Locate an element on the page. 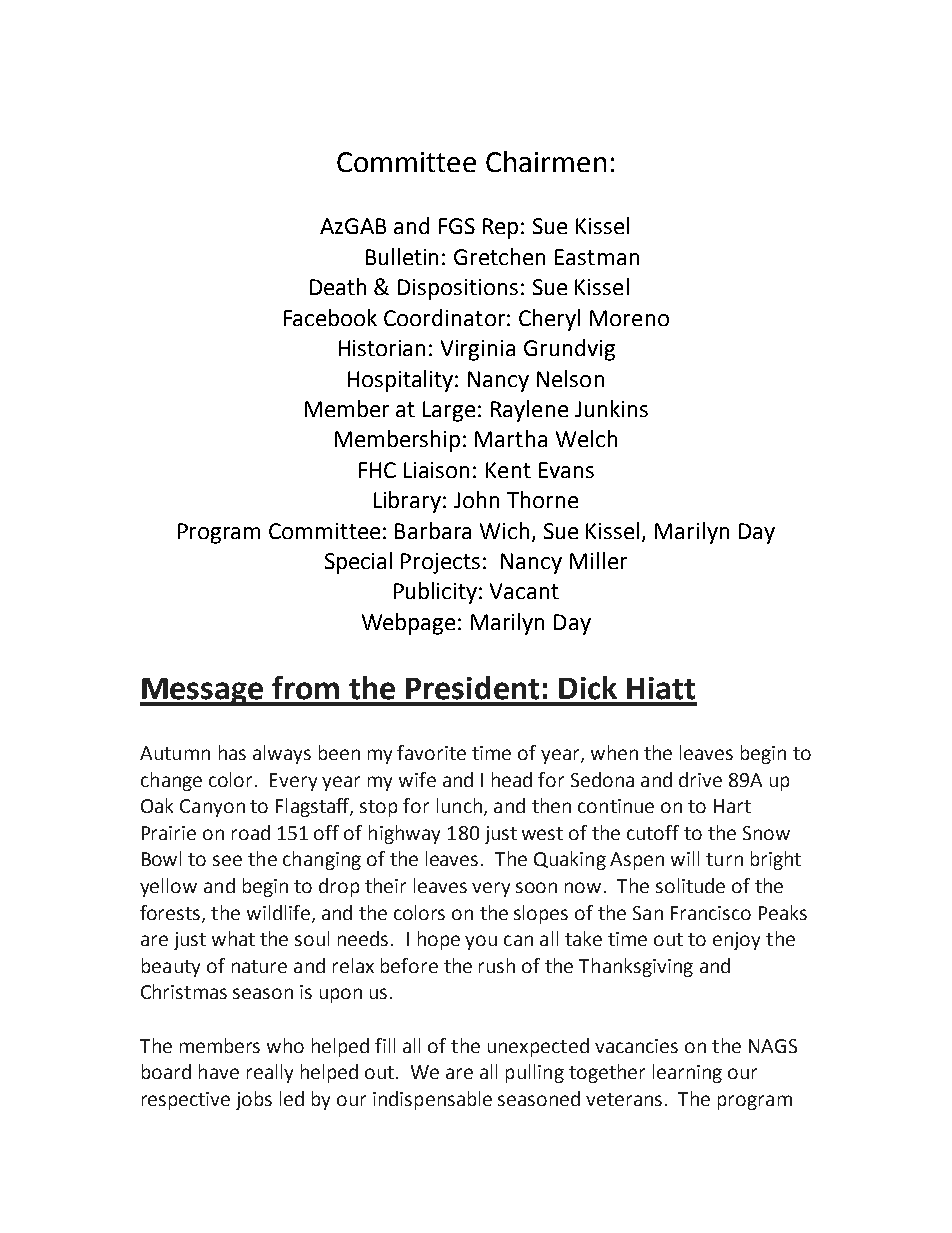 The image size is (952, 1233). FGS is located at coordinates (457, 226).
